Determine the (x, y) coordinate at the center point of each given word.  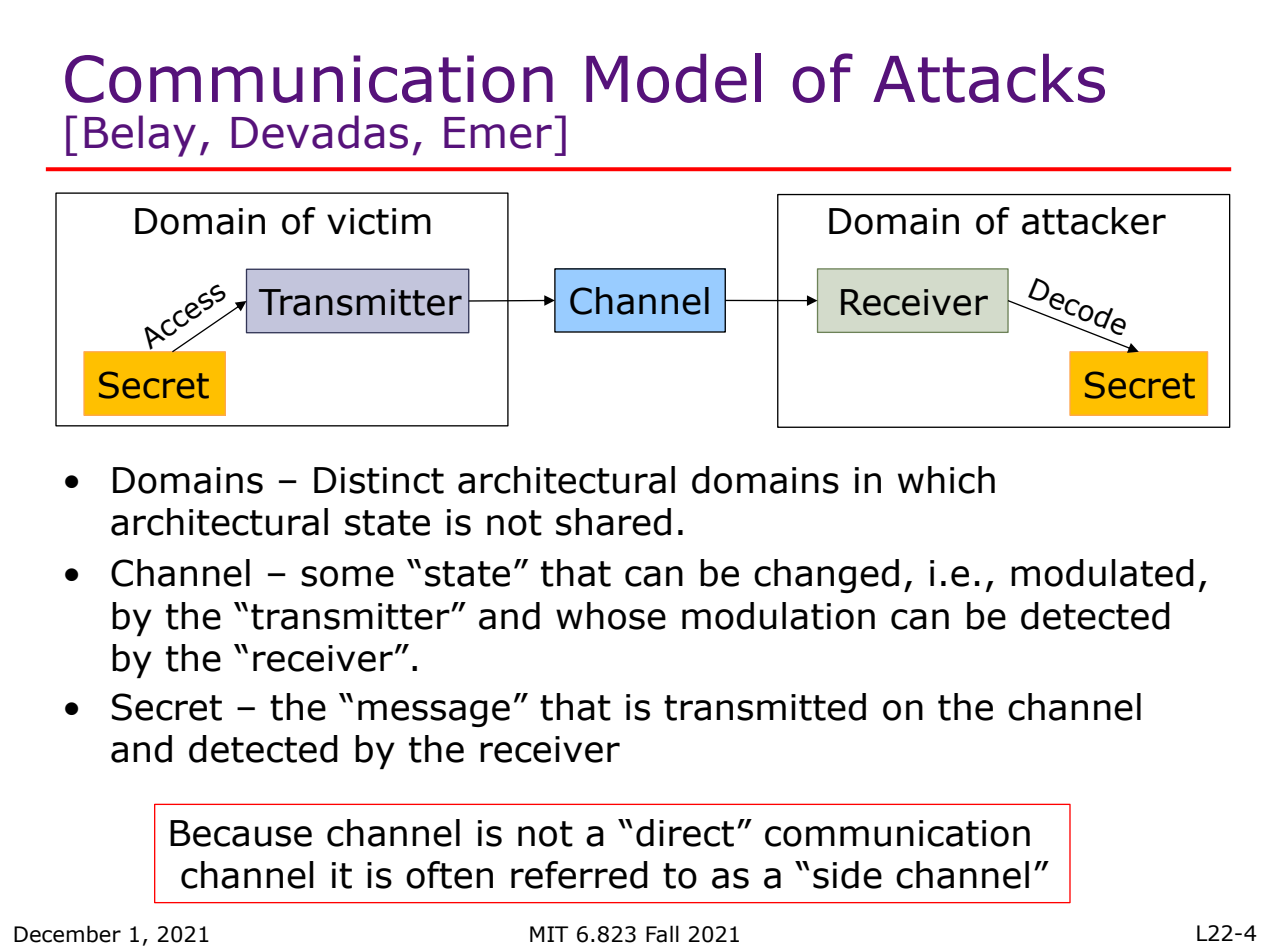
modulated (1102, 573)
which (946, 480)
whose (611, 616)
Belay (140, 136)
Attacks (989, 78)
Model (673, 78)
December (67, 934)
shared (613, 522)
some (347, 576)
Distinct (379, 480)
